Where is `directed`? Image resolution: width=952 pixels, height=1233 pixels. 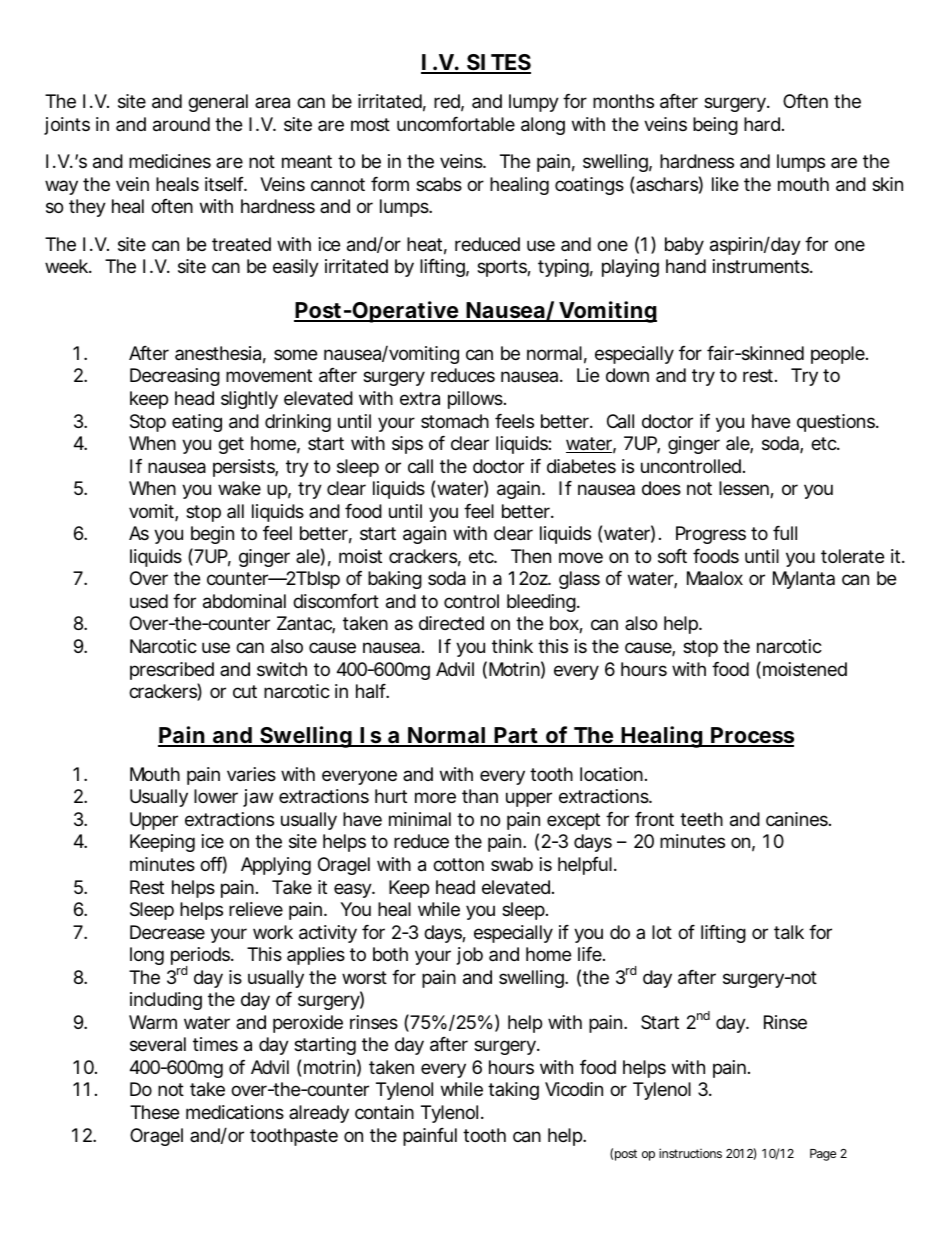
directed is located at coordinates (451, 623).
